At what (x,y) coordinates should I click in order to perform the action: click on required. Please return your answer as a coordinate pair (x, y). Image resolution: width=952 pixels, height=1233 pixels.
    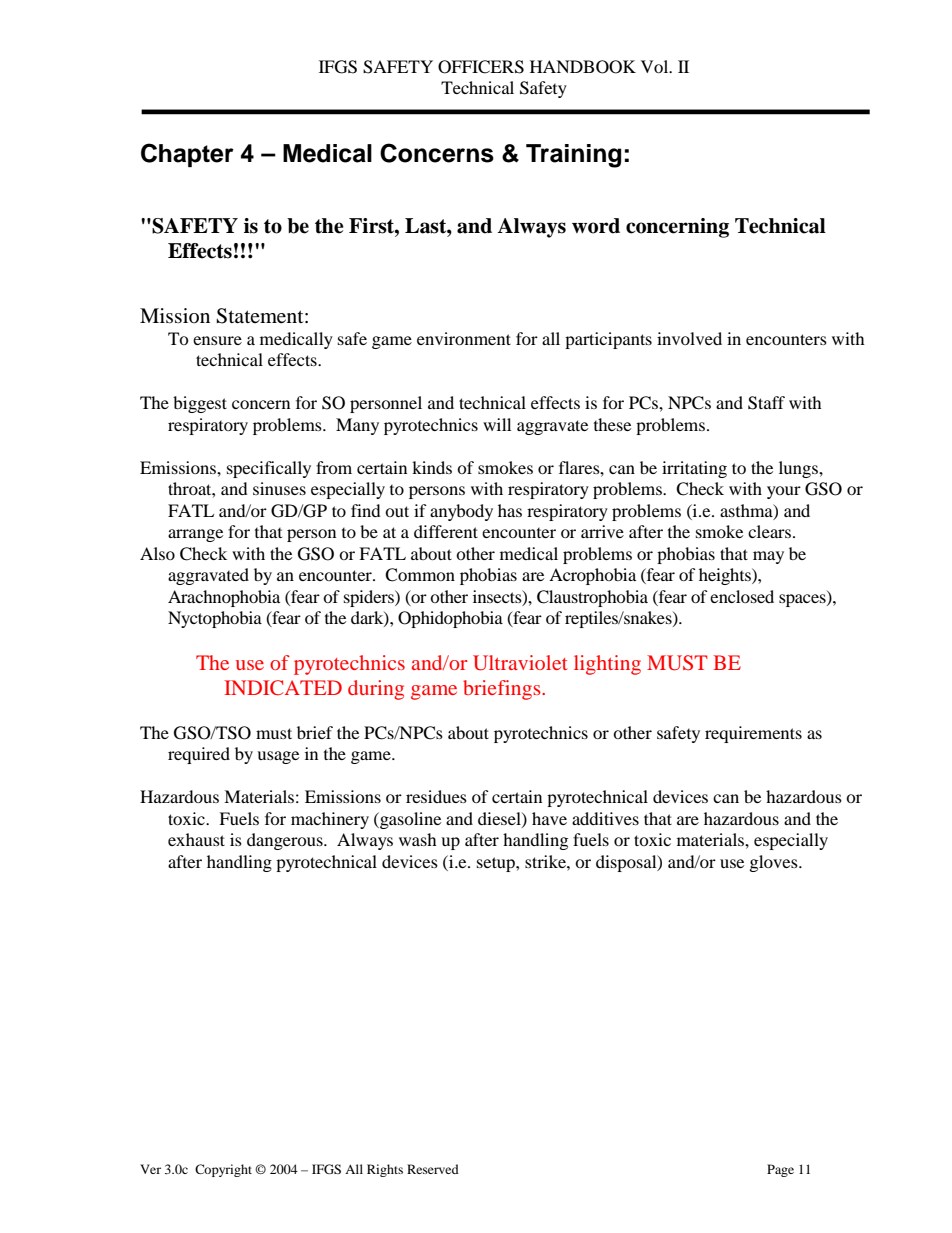
    Looking at the image, I should click on (199, 755).
